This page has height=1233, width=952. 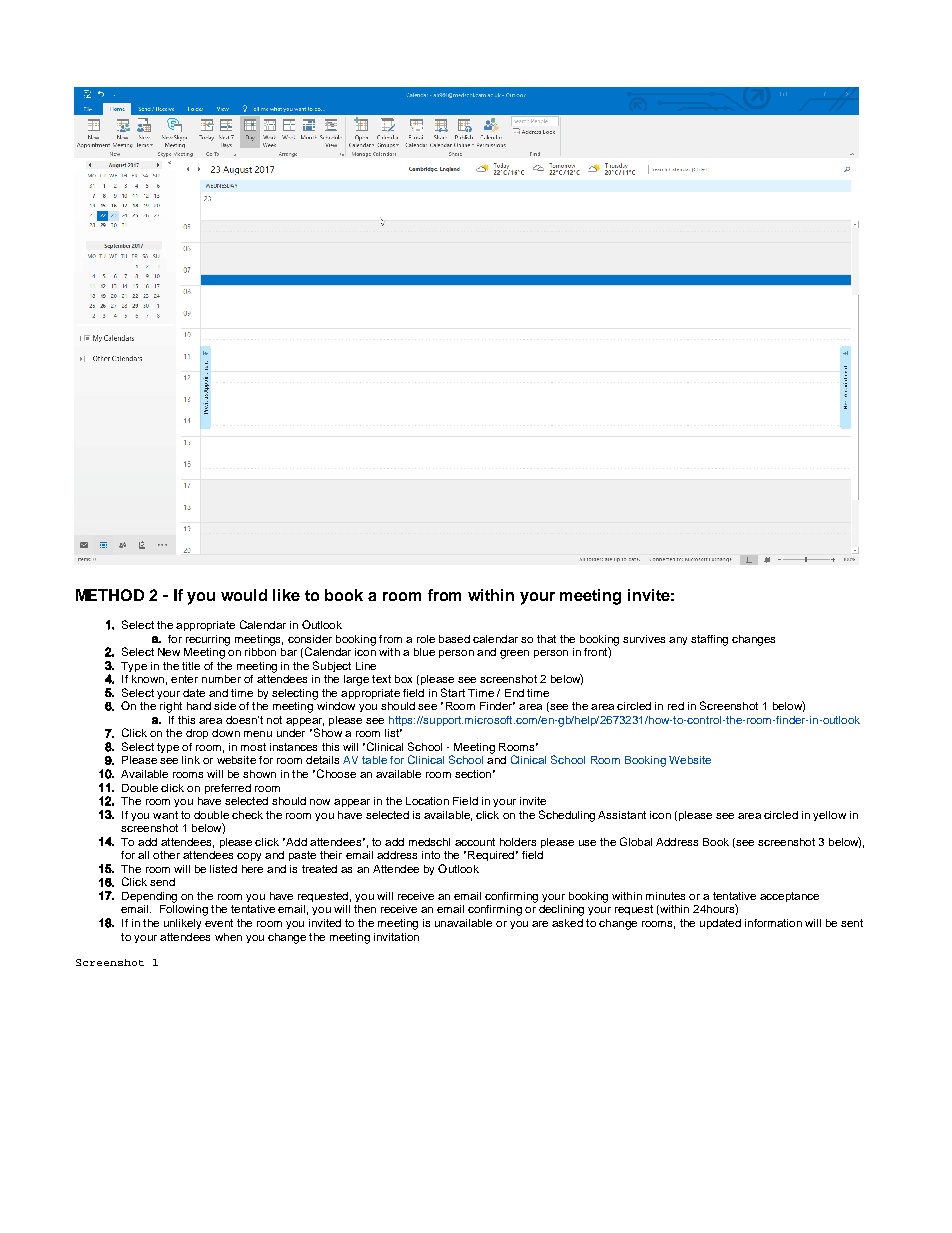 What do you see at coordinates (244, 595) in the page?
I see `would` at bounding box center [244, 595].
